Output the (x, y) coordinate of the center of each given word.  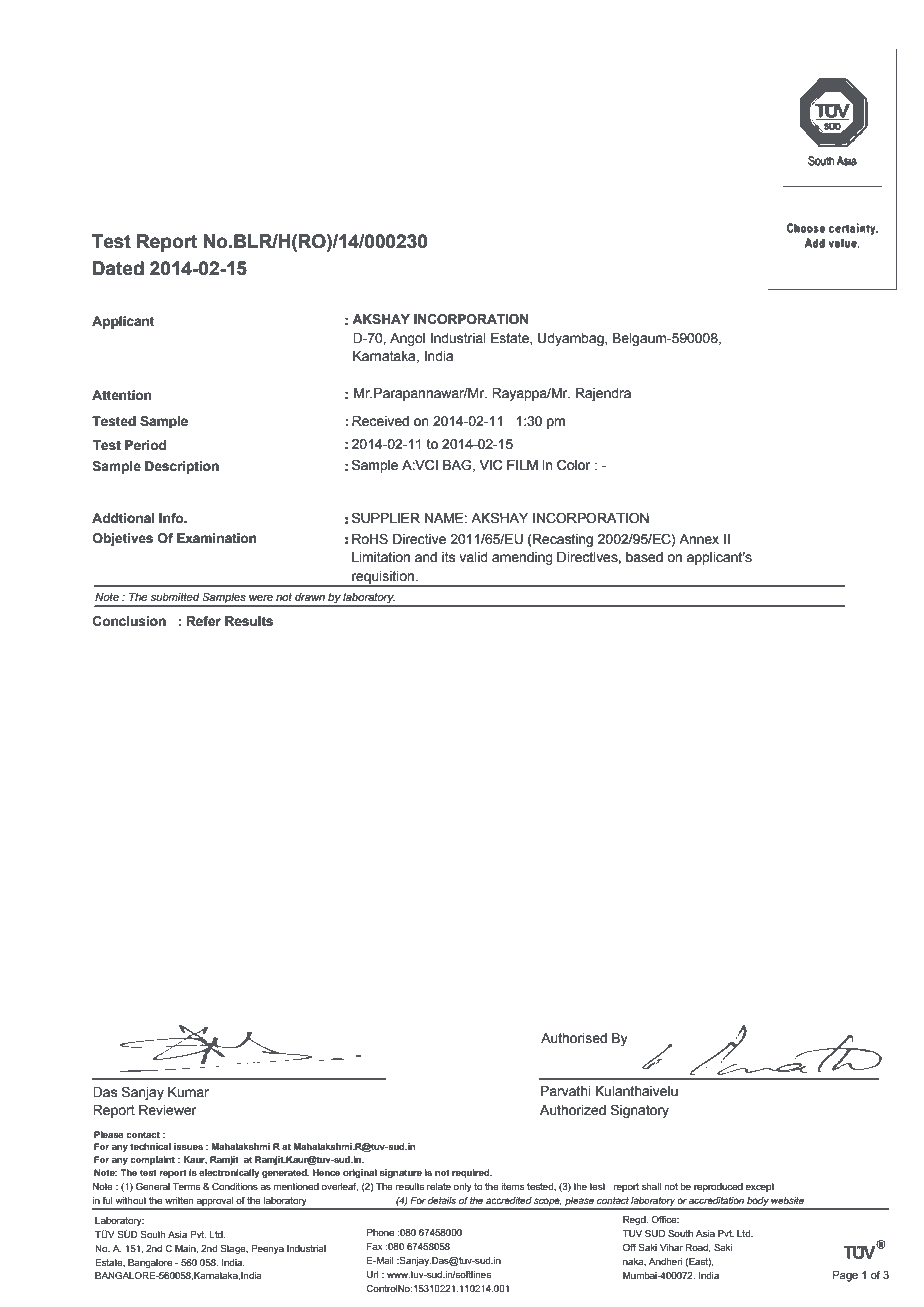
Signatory (640, 1111)
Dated (118, 268)
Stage (234, 1249)
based (644, 557)
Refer (204, 621)
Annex (699, 539)
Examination (217, 538)
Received (380, 421)
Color (573, 465)
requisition (383, 578)
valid (473, 557)
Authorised (574, 1038)
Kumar (188, 1092)
